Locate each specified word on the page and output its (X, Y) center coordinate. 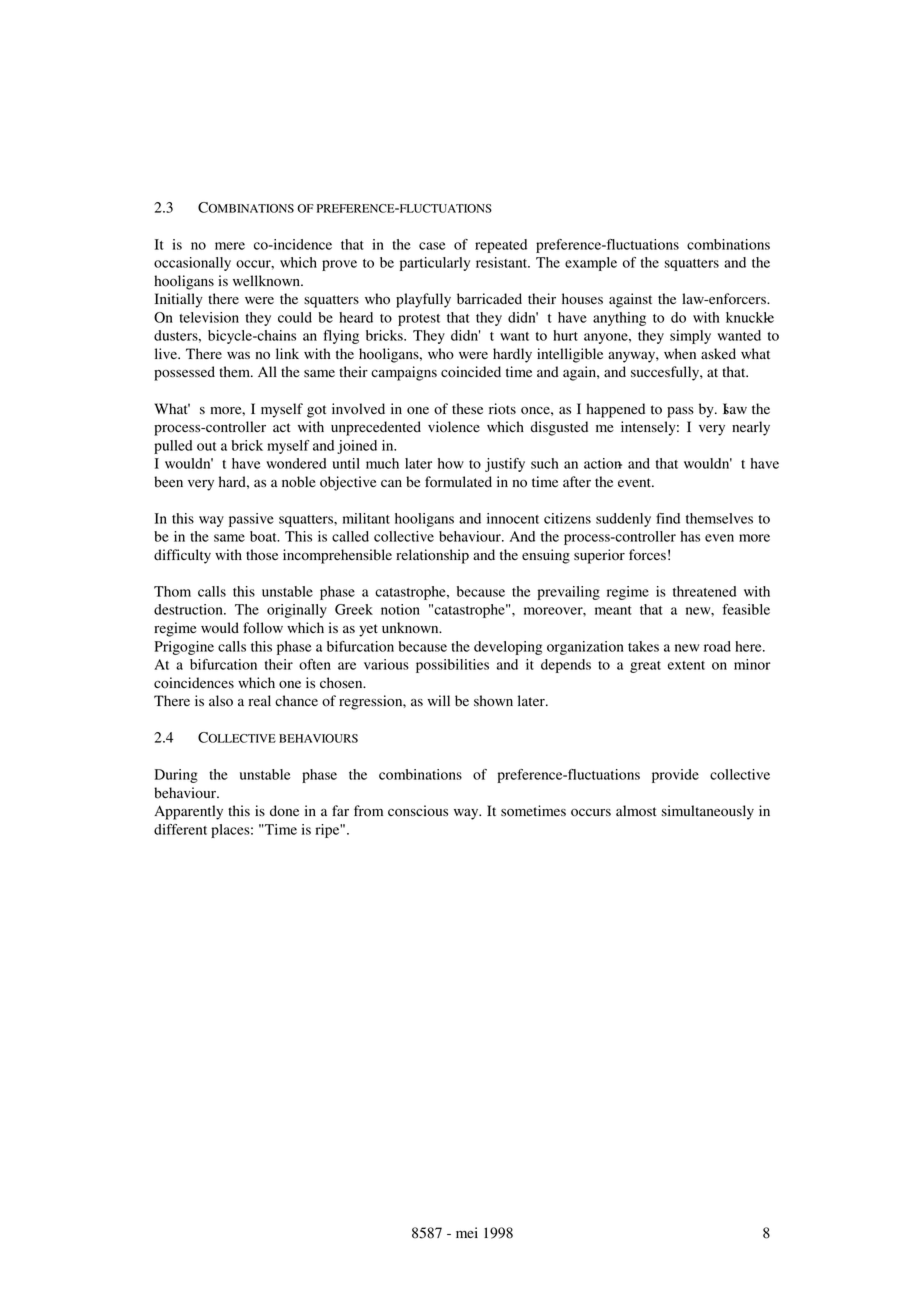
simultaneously (708, 812)
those (262, 555)
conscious (418, 811)
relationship (432, 556)
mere (230, 246)
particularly (435, 264)
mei (467, 1232)
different (180, 829)
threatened (704, 591)
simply (690, 337)
